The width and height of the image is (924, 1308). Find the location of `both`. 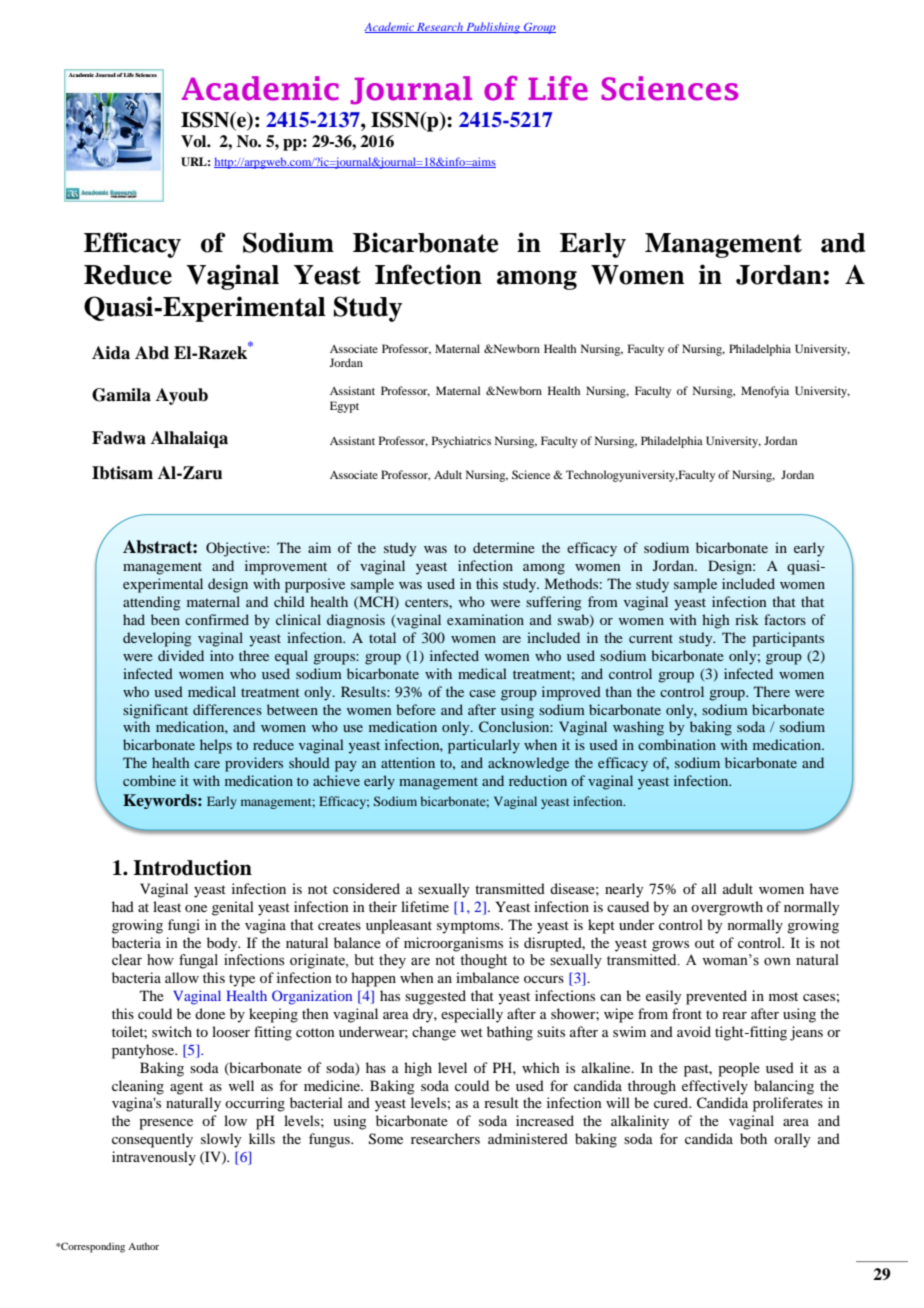

both is located at coordinates (753, 1138).
